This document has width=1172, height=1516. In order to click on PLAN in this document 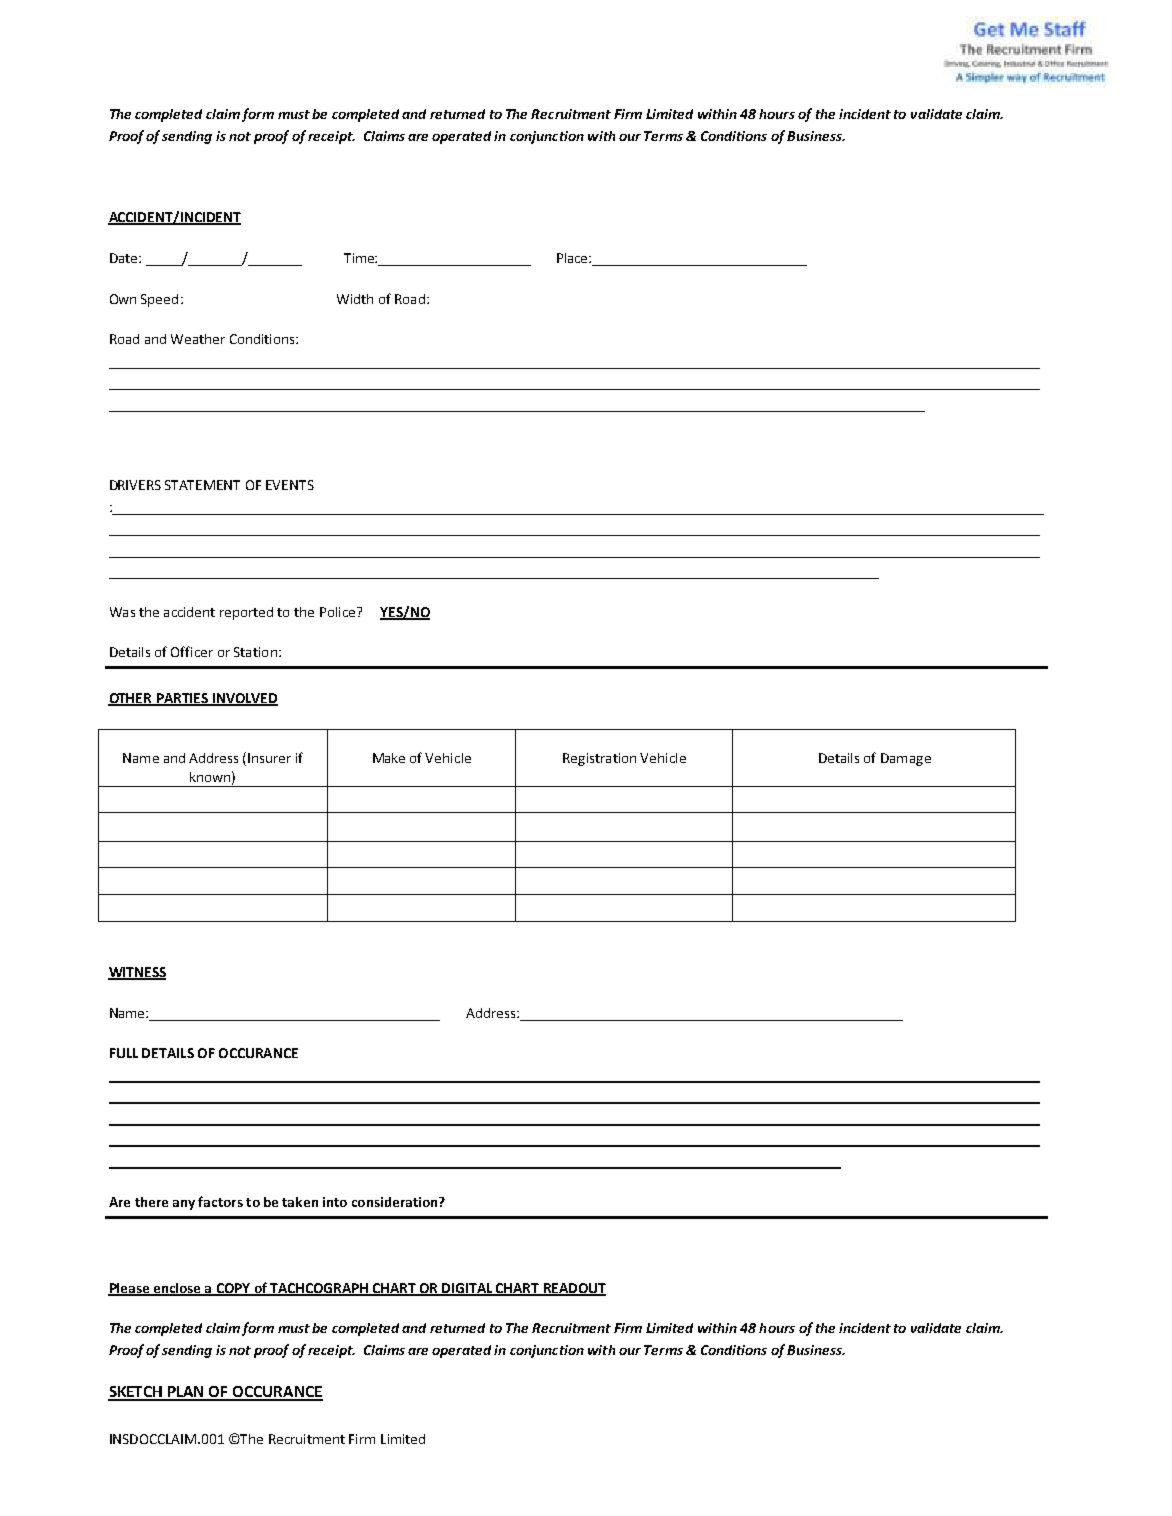, I will do `click(186, 1393)`.
